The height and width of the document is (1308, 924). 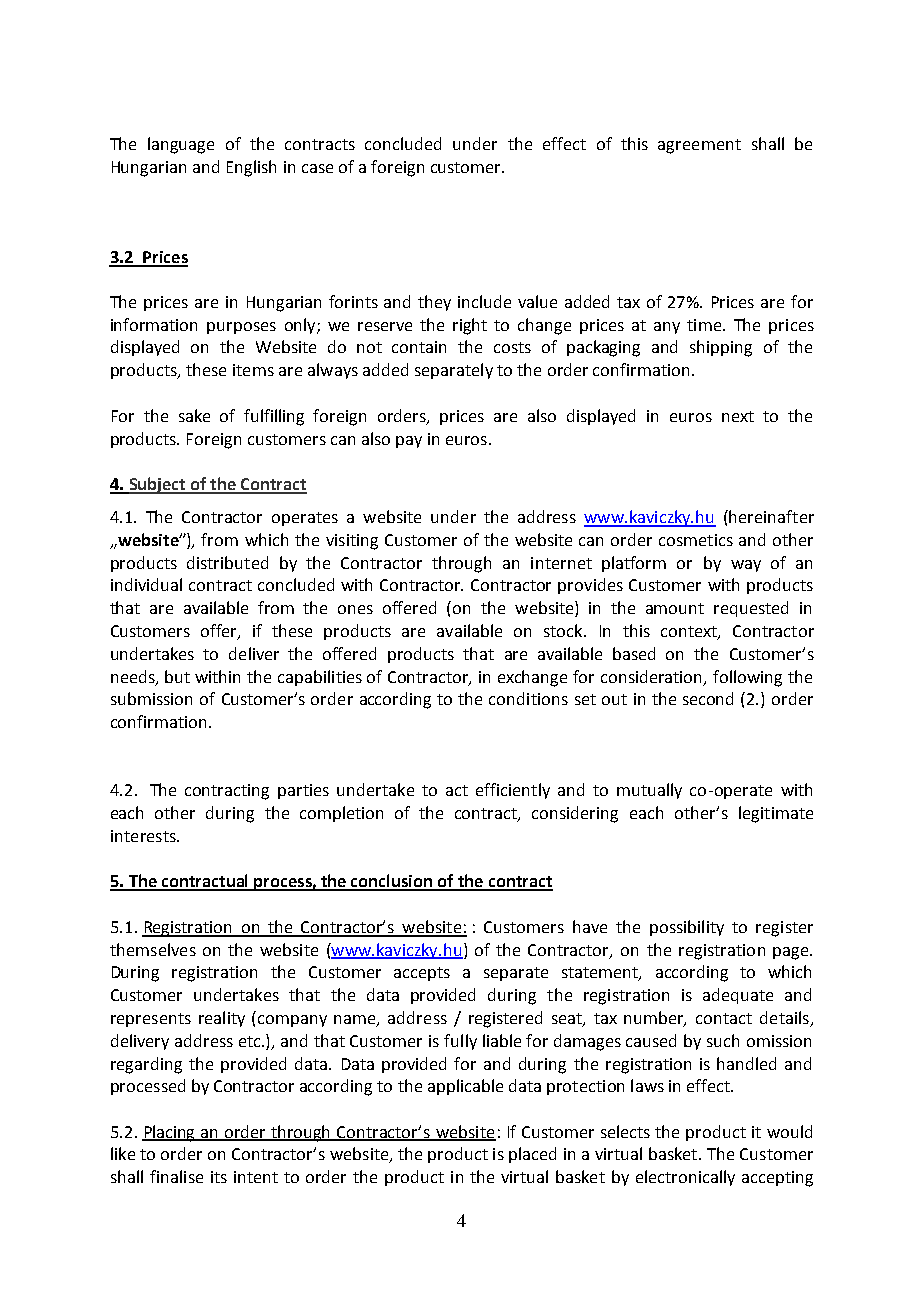 What do you see at coordinates (151, 698) in the document?
I see `submission` at bounding box center [151, 698].
